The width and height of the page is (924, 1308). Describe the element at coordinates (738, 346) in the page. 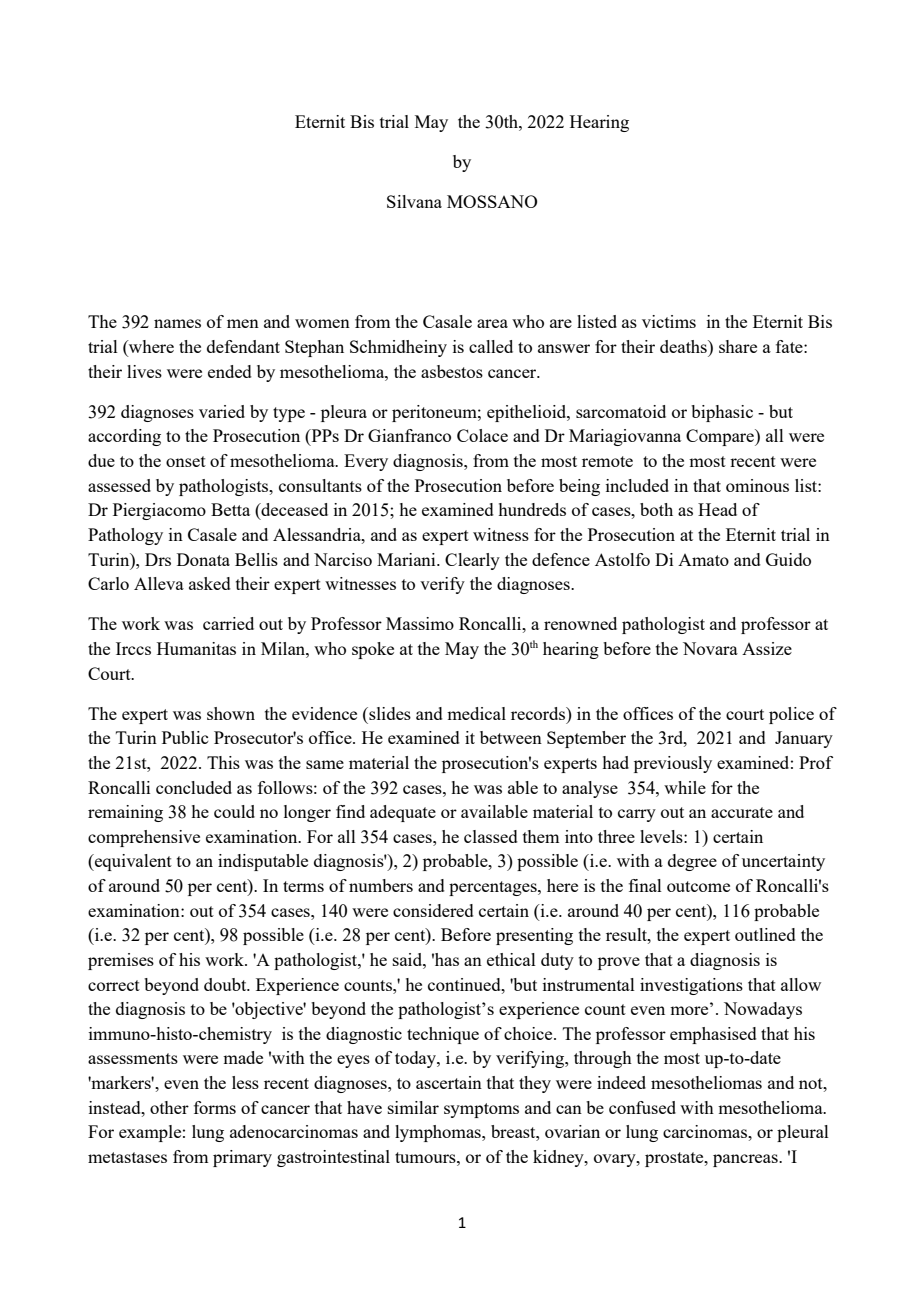

I see `share` at that location.
